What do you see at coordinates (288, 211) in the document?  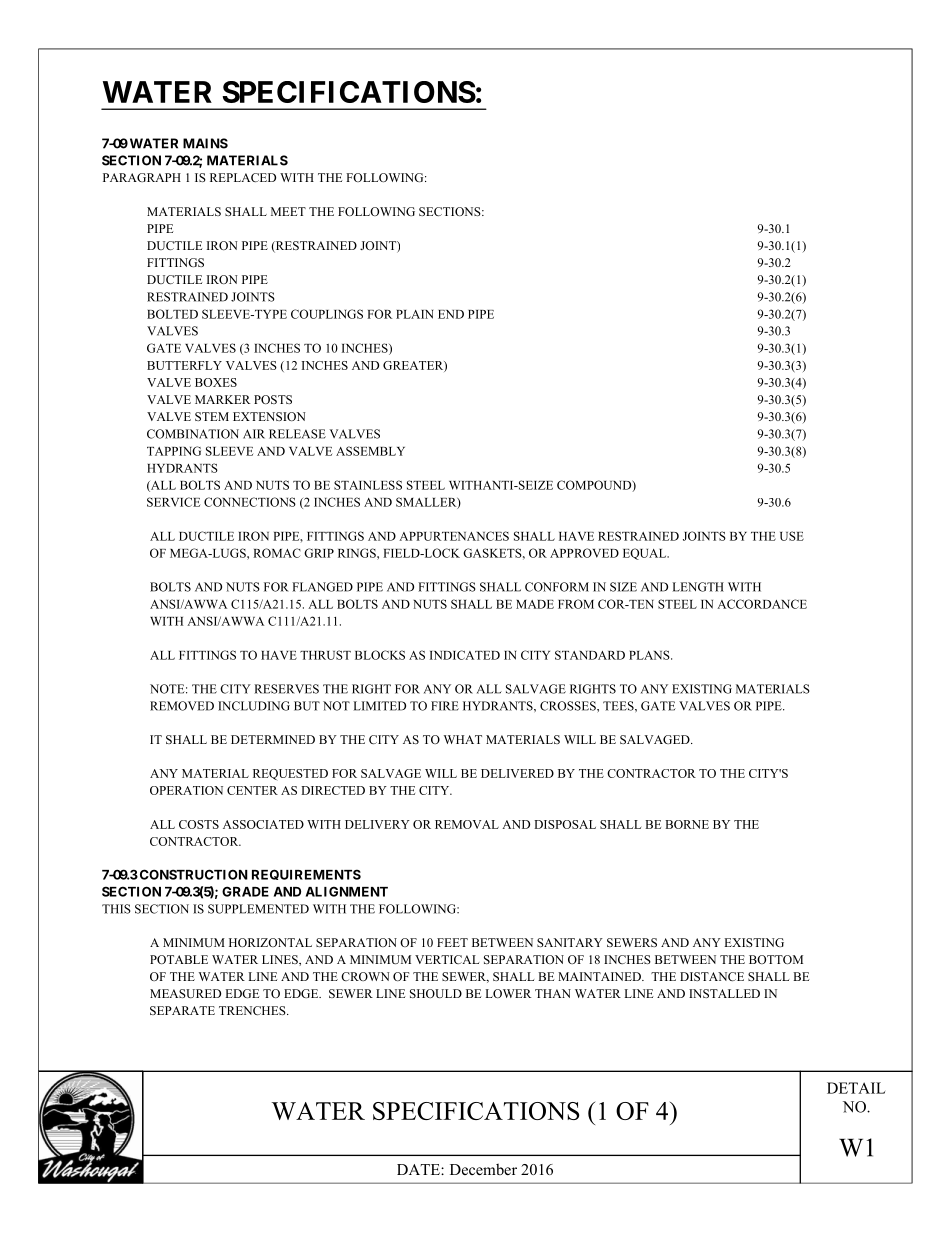 I see `MEET` at bounding box center [288, 211].
